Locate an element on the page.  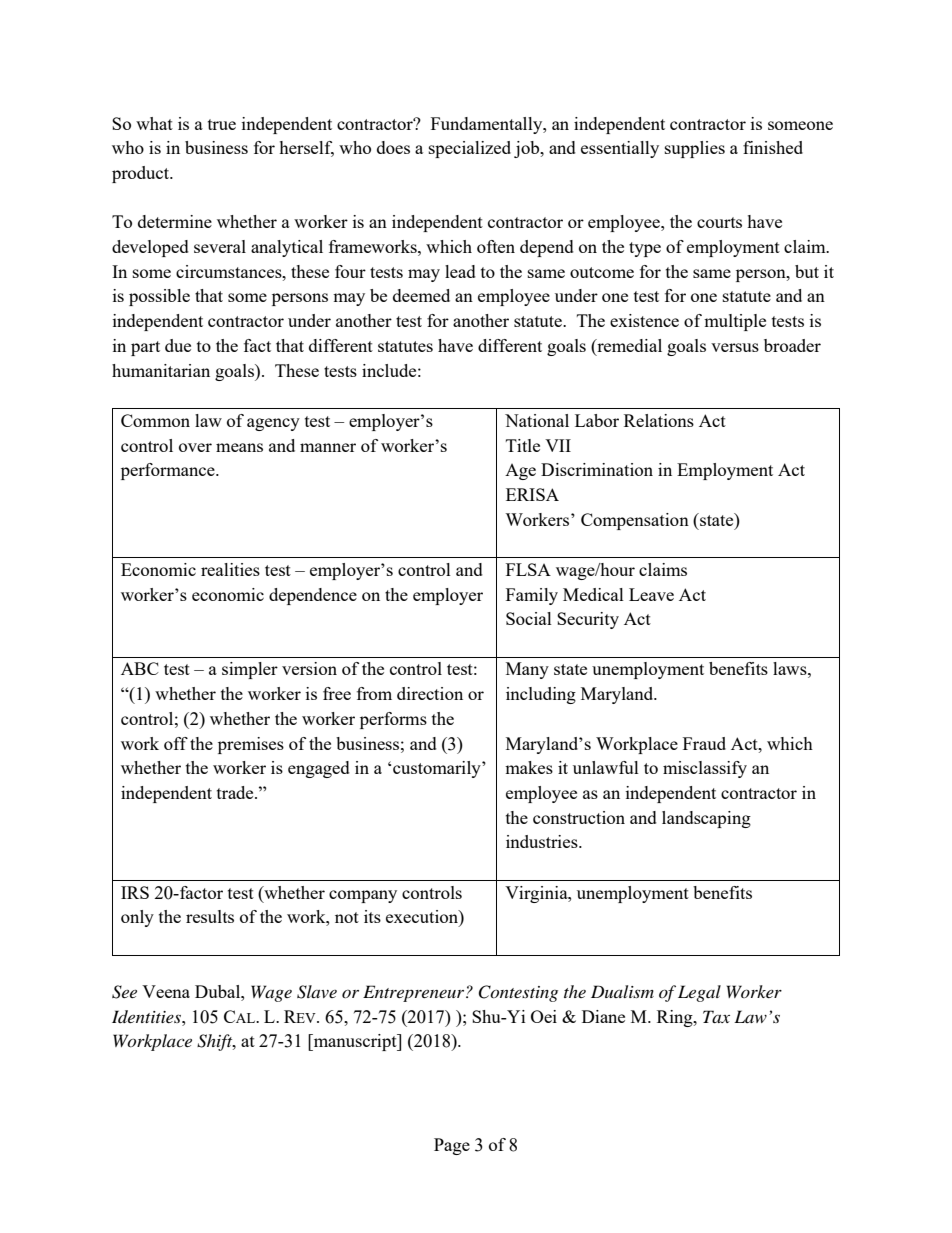
supplies is located at coordinates (695, 149).
